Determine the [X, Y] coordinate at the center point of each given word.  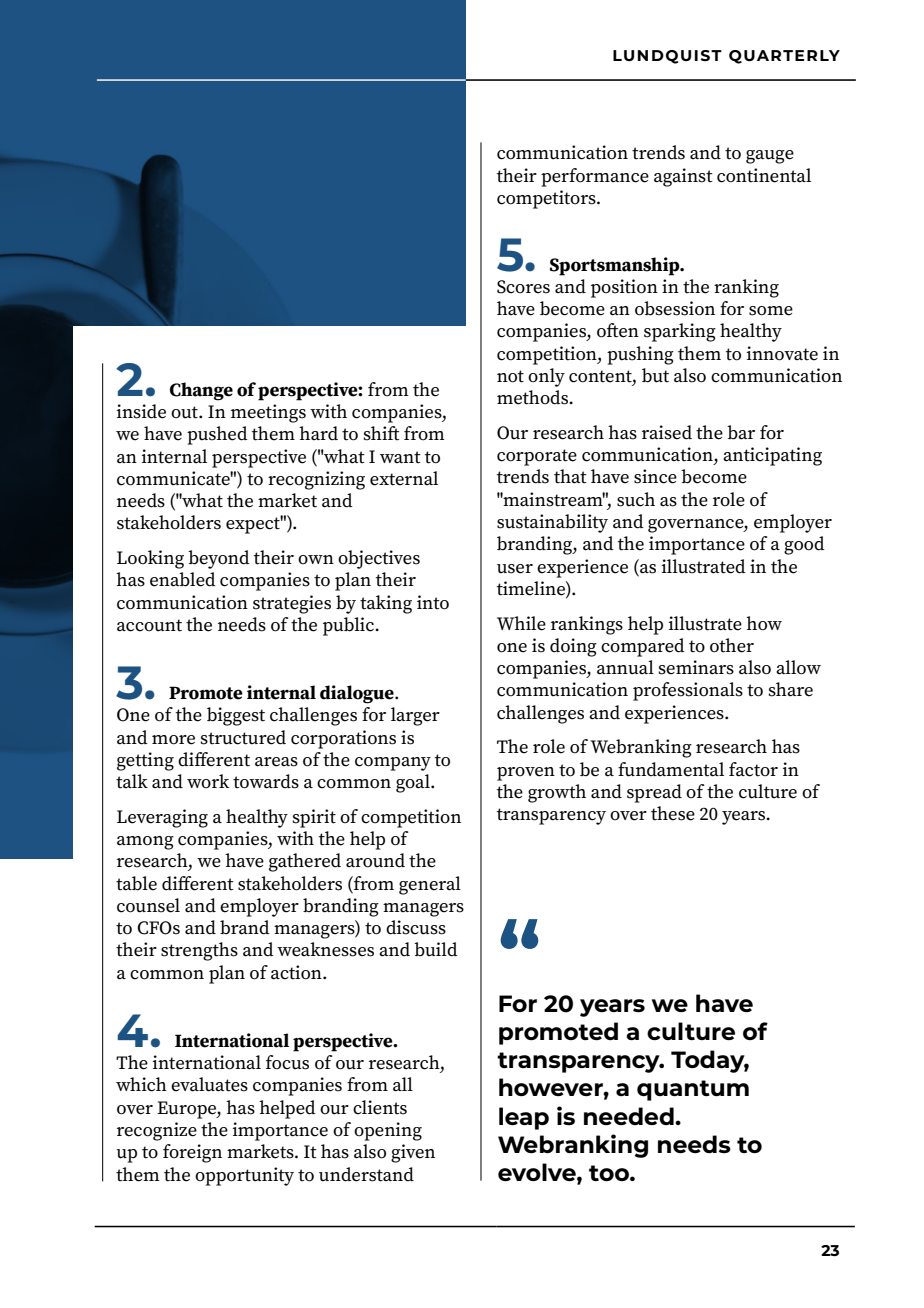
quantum [693, 1090]
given [413, 1153]
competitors [547, 199]
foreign [192, 1153]
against [683, 177]
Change [201, 391]
